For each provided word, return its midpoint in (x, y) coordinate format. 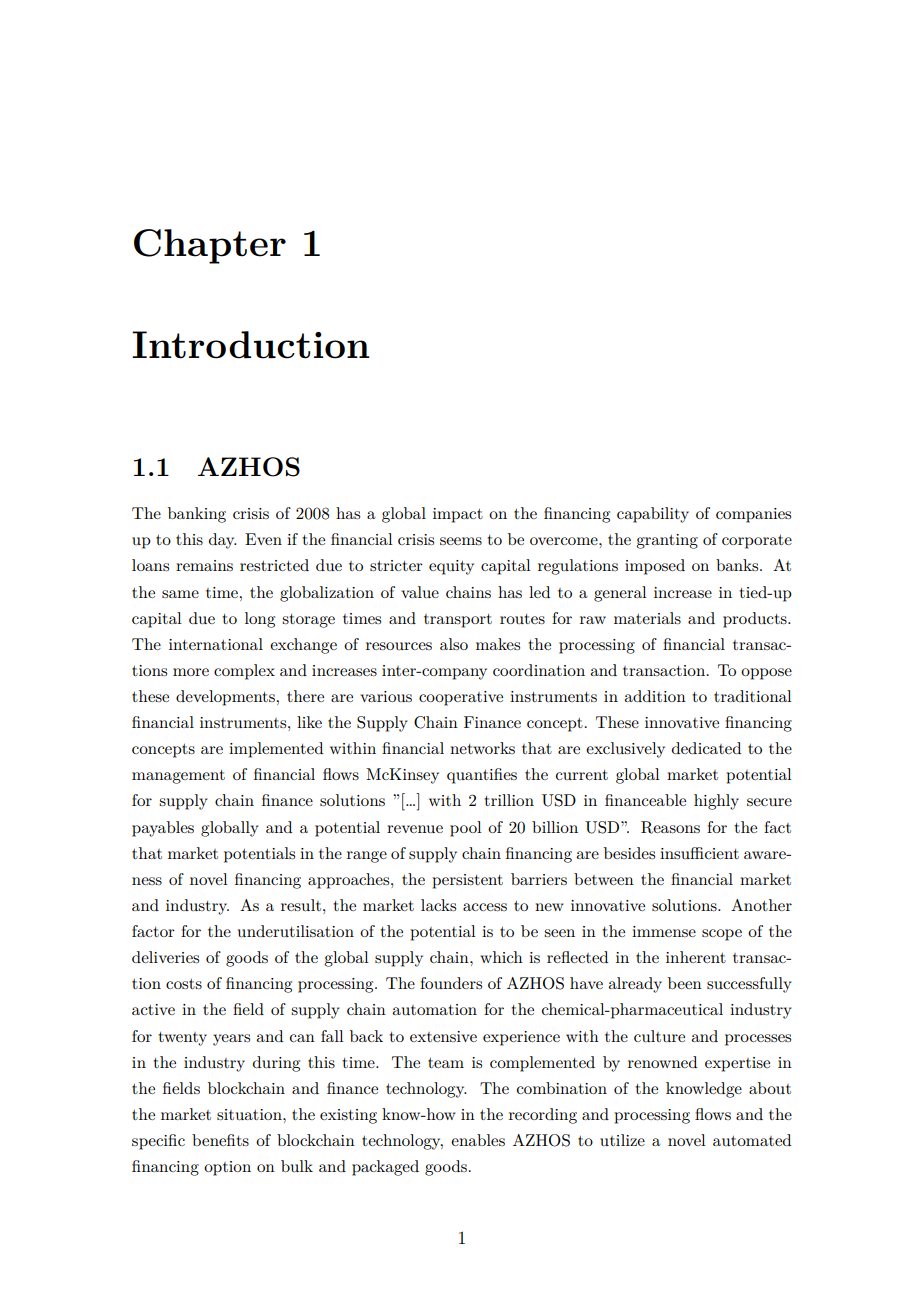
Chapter (210, 246)
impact (458, 515)
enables (478, 1140)
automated (752, 1140)
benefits (220, 1140)
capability (653, 515)
